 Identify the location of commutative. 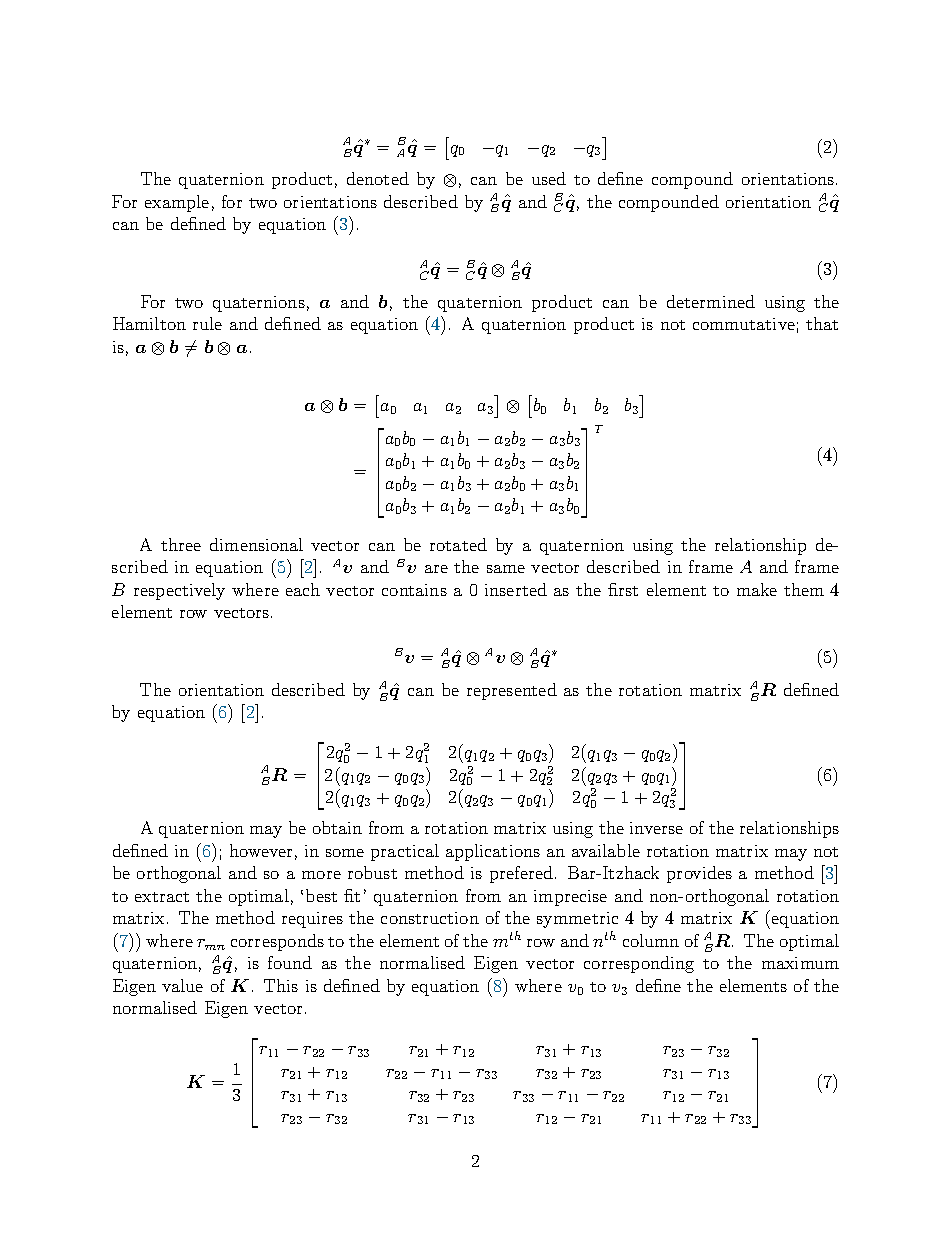
(744, 324).
